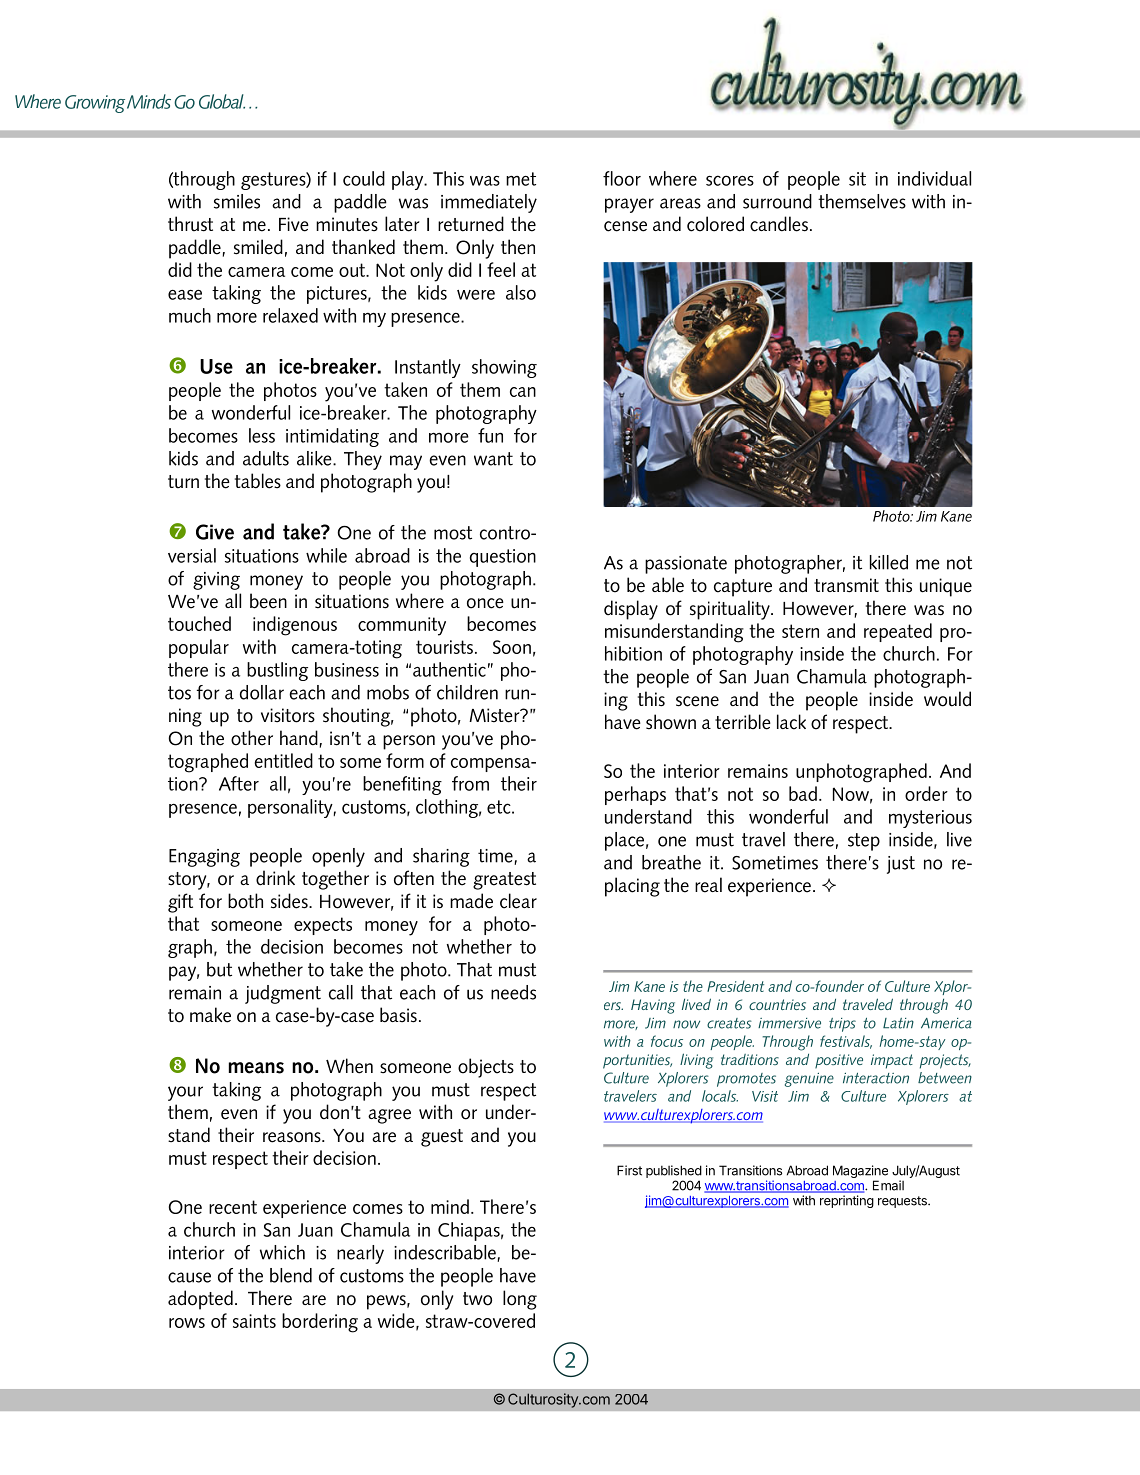  I want to click on make, so click(210, 1015).
